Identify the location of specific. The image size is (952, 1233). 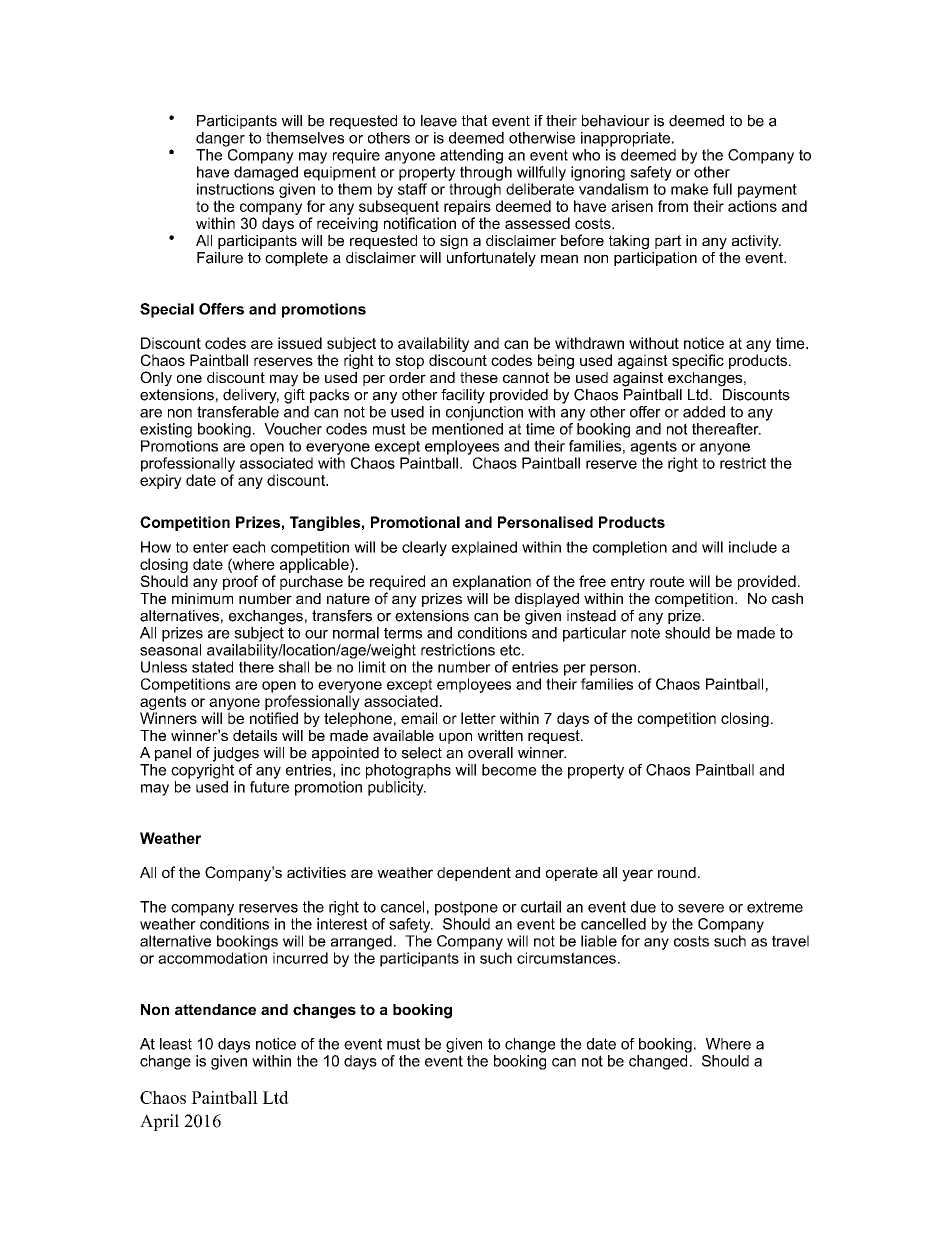
(698, 361).
